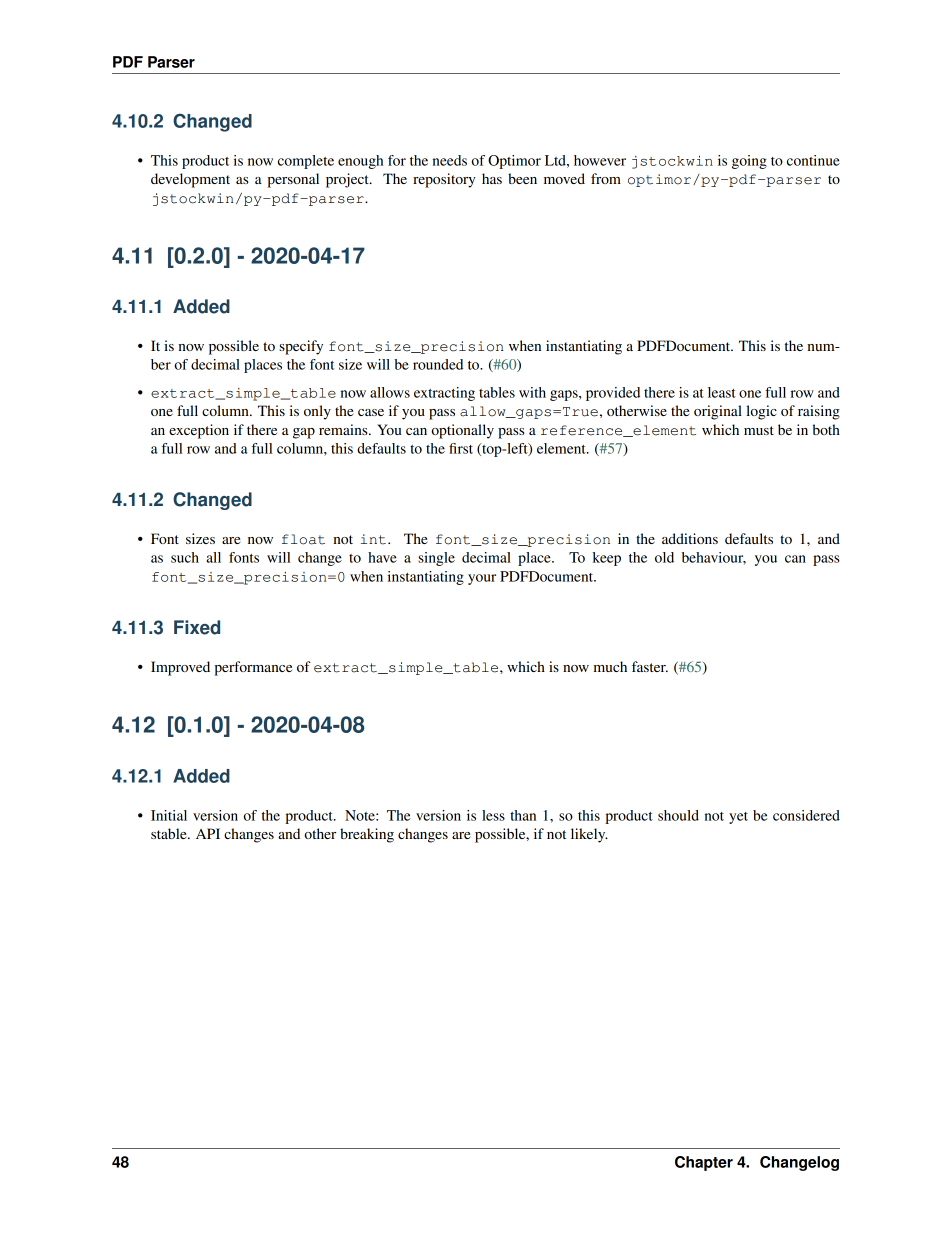  I want to click on considered, so click(806, 815).
